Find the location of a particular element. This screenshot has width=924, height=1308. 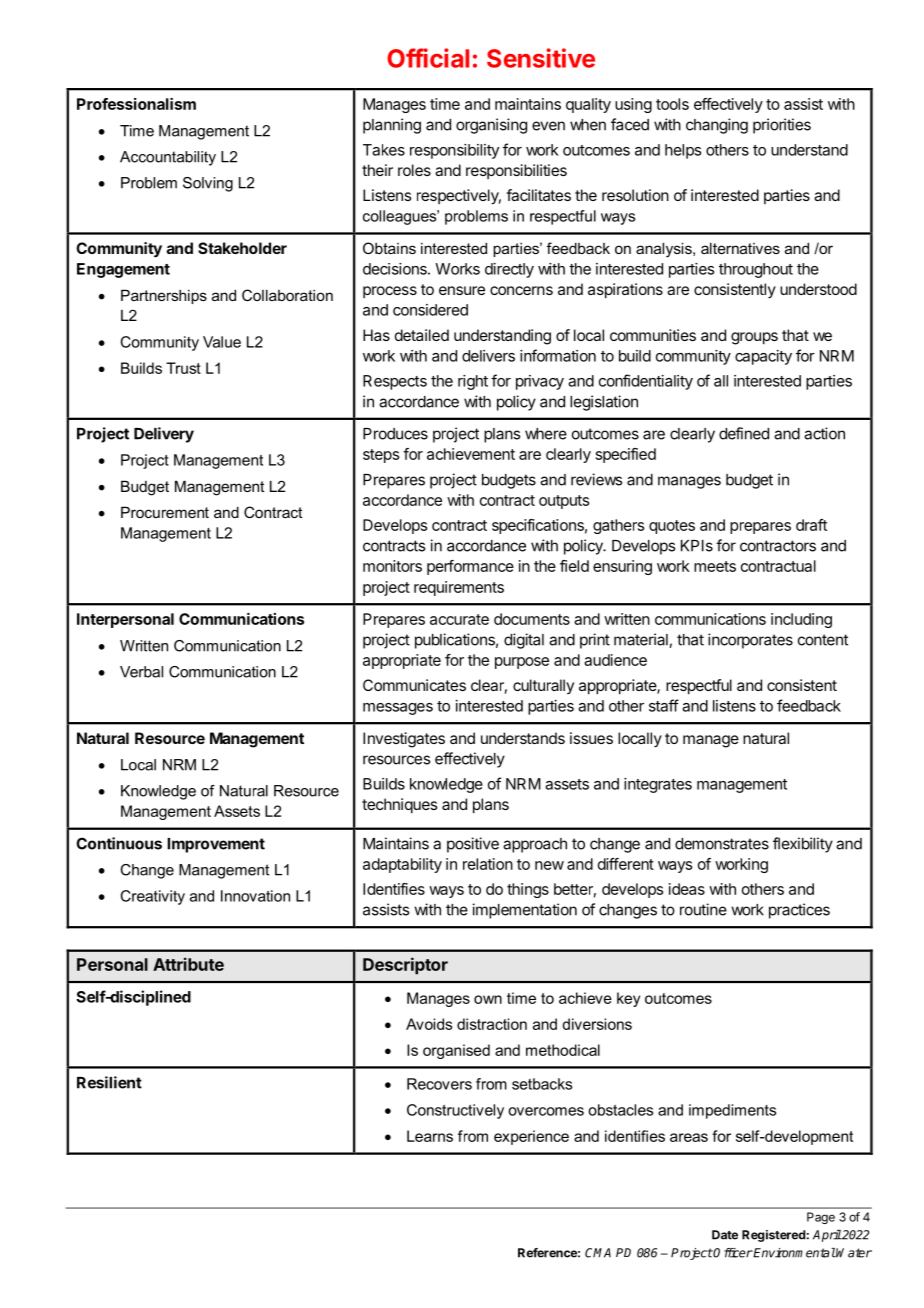

Learns is located at coordinates (430, 1136).
